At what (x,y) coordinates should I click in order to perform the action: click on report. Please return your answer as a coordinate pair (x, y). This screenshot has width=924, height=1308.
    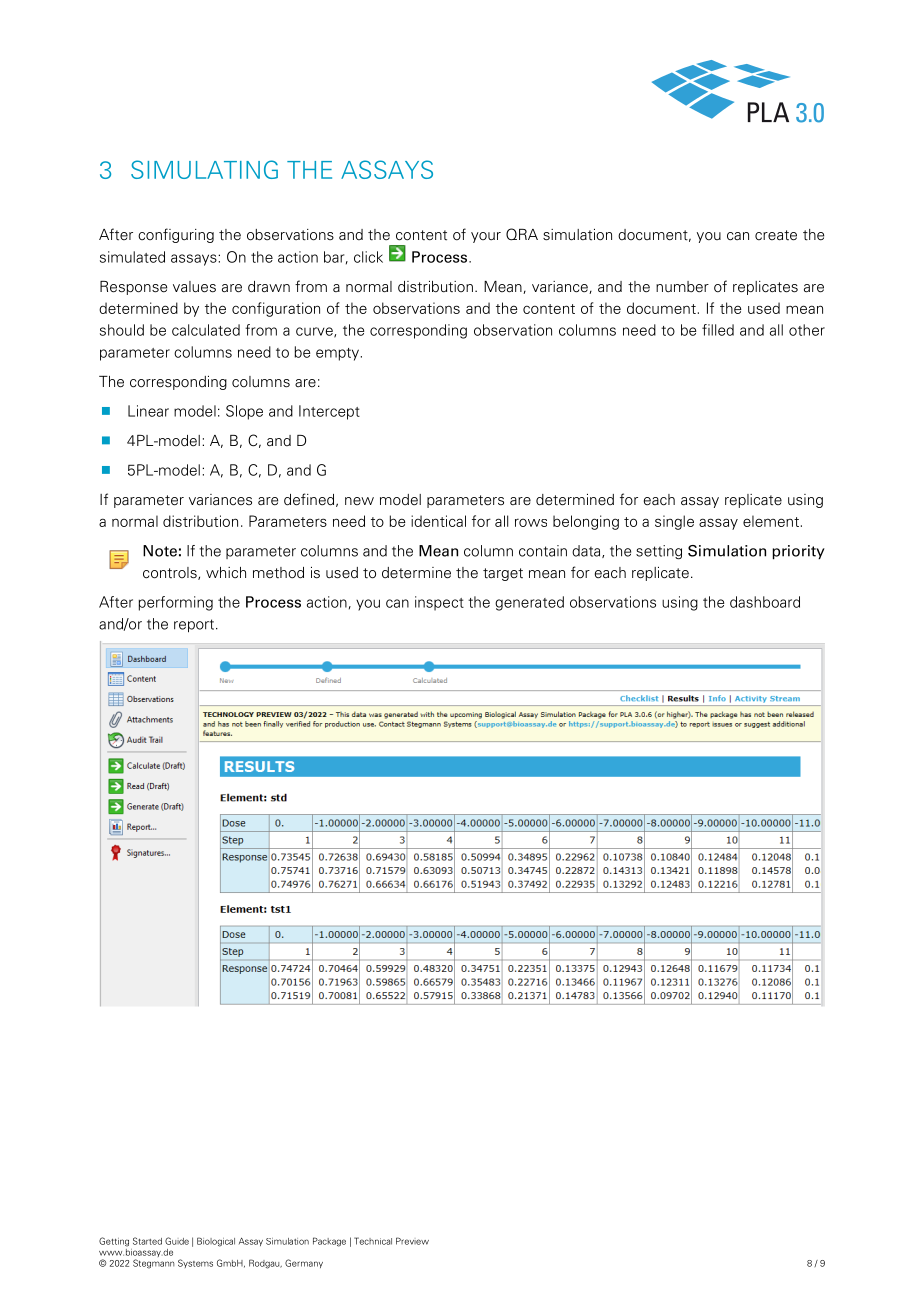
    Looking at the image, I should click on (194, 626).
